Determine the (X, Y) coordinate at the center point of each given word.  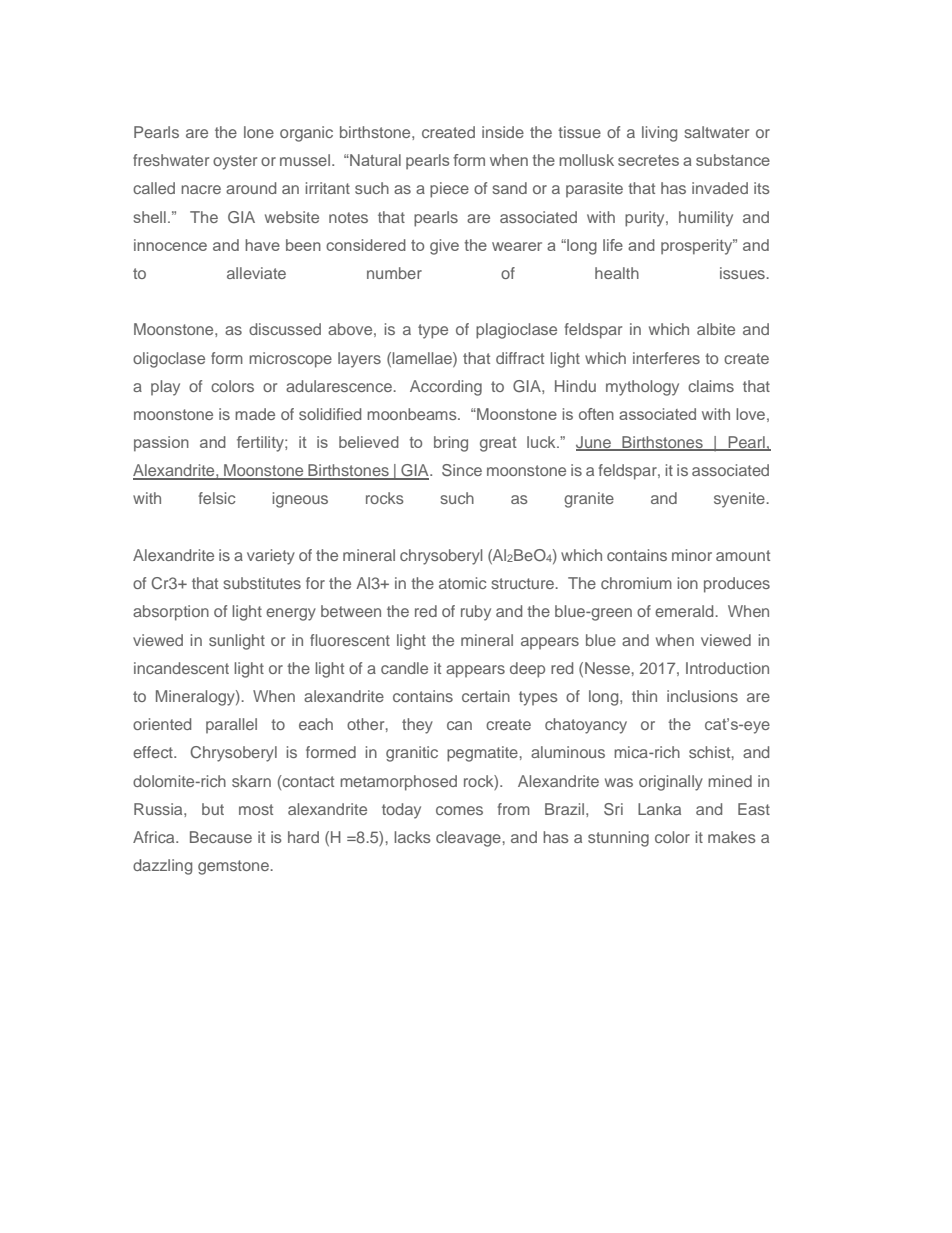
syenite (740, 500)
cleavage (468, 839)
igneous (300, 500)
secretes (648, 160)
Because (221, 837)
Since (462, 470)
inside (503, 132)
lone (259, 132)
